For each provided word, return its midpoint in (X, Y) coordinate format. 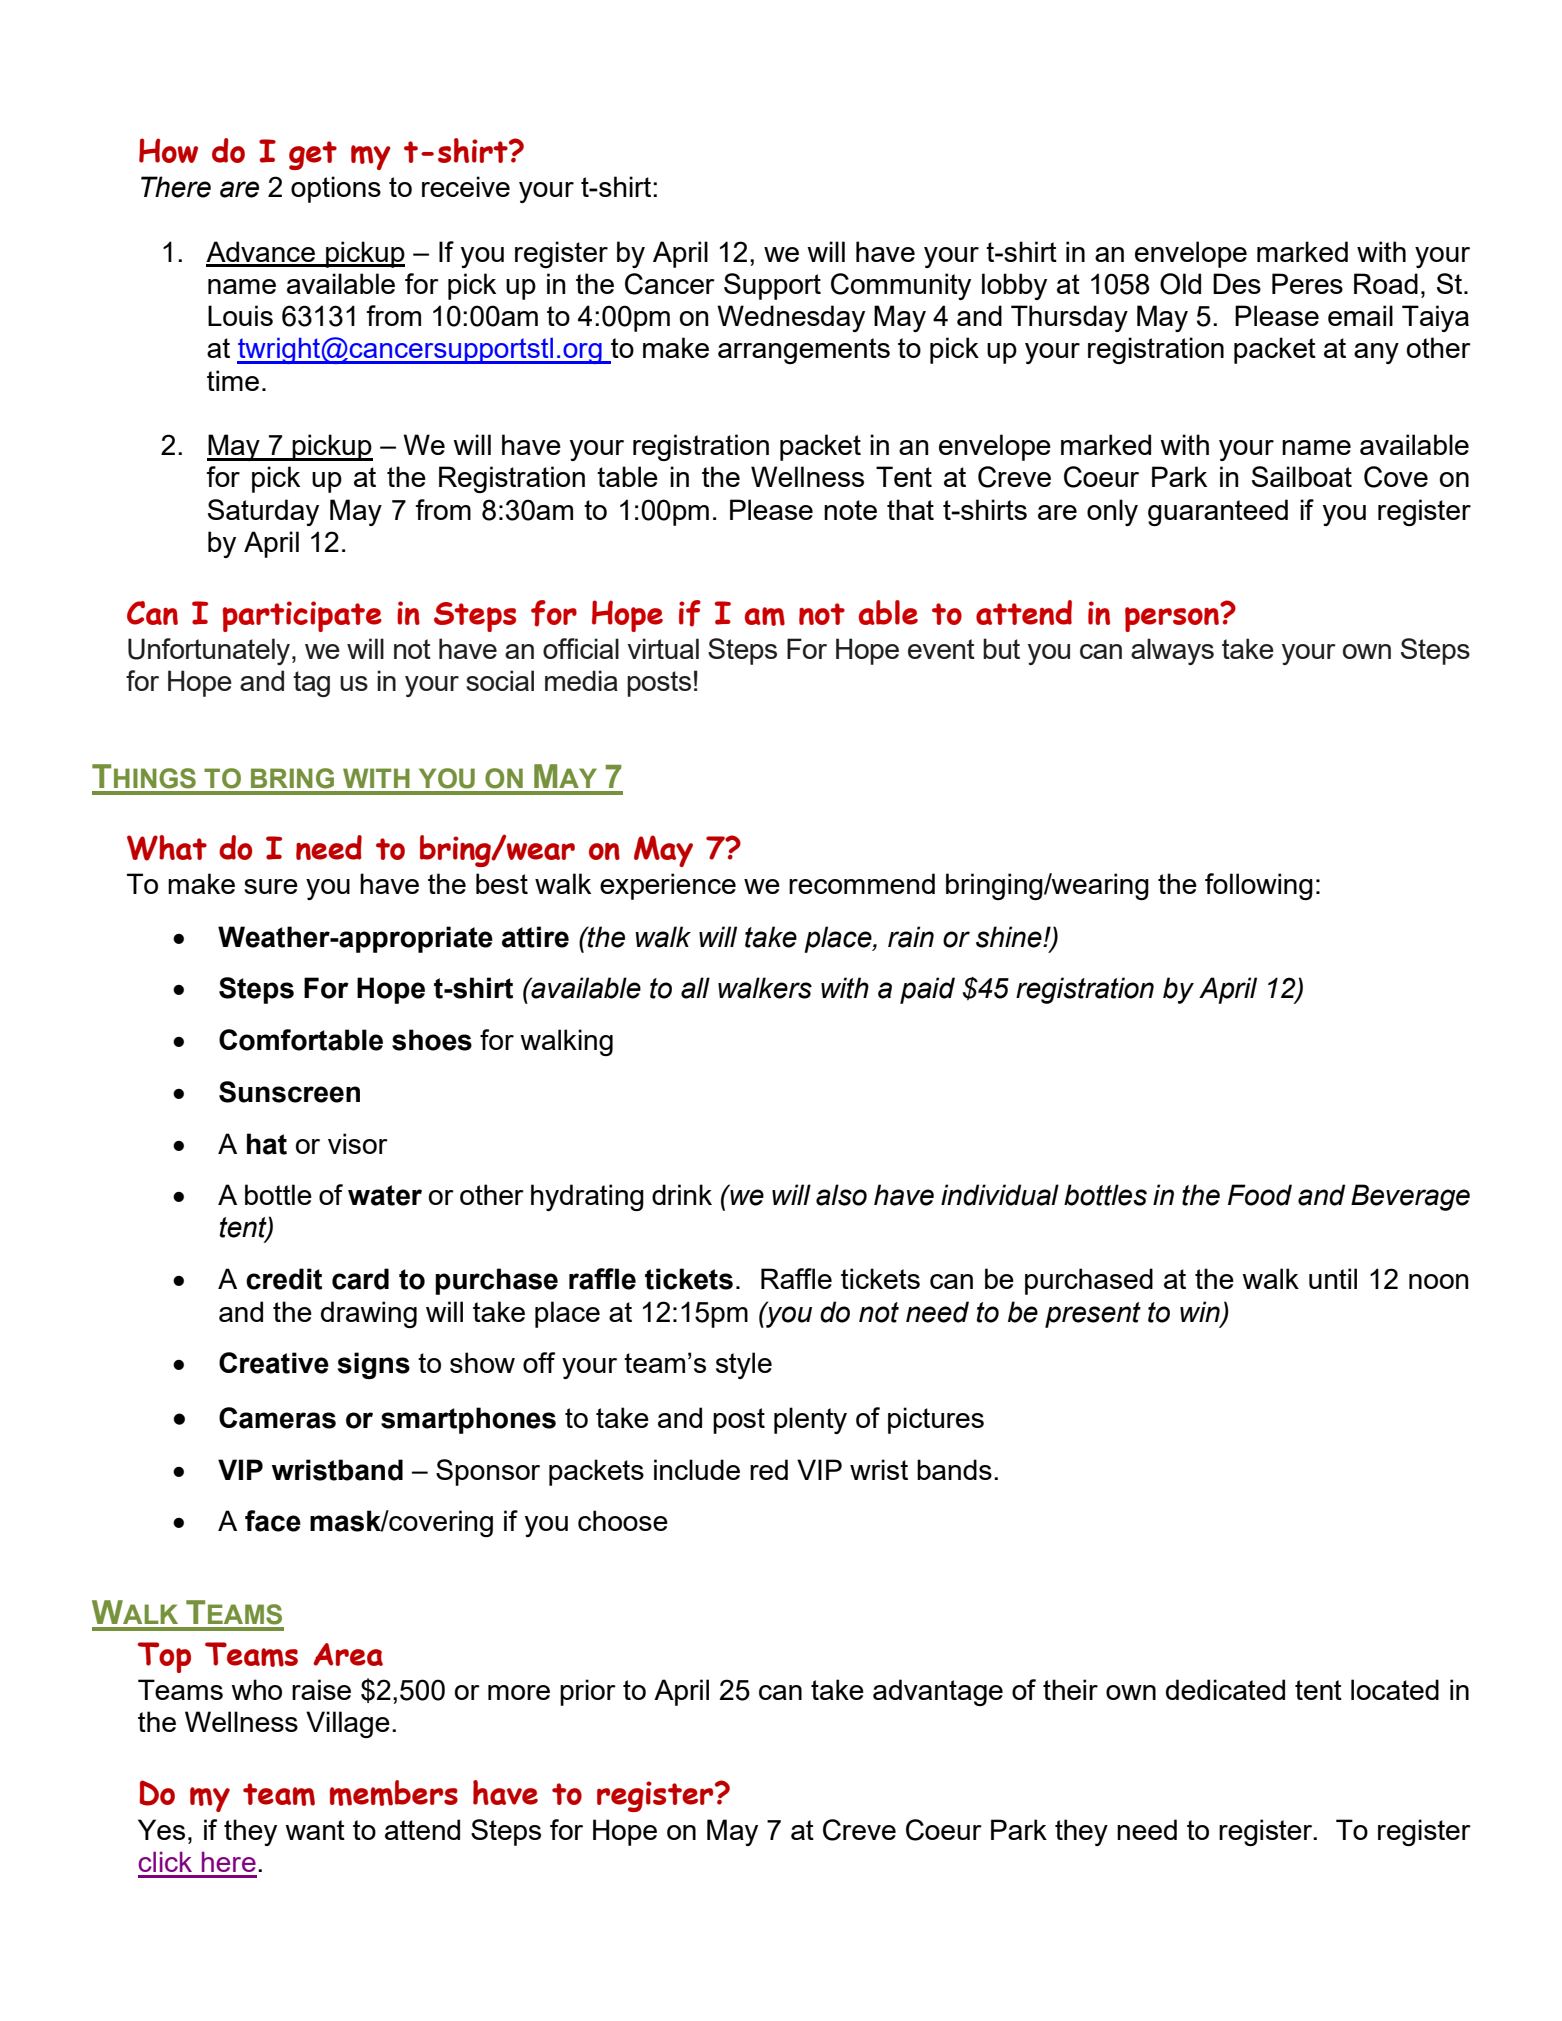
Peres (1307, 283)
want (315, 1830)
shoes (432, 1040)
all (695, 988)
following (1259, 886)
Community (901, 286)
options (336, 189)
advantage (938, 1692)
